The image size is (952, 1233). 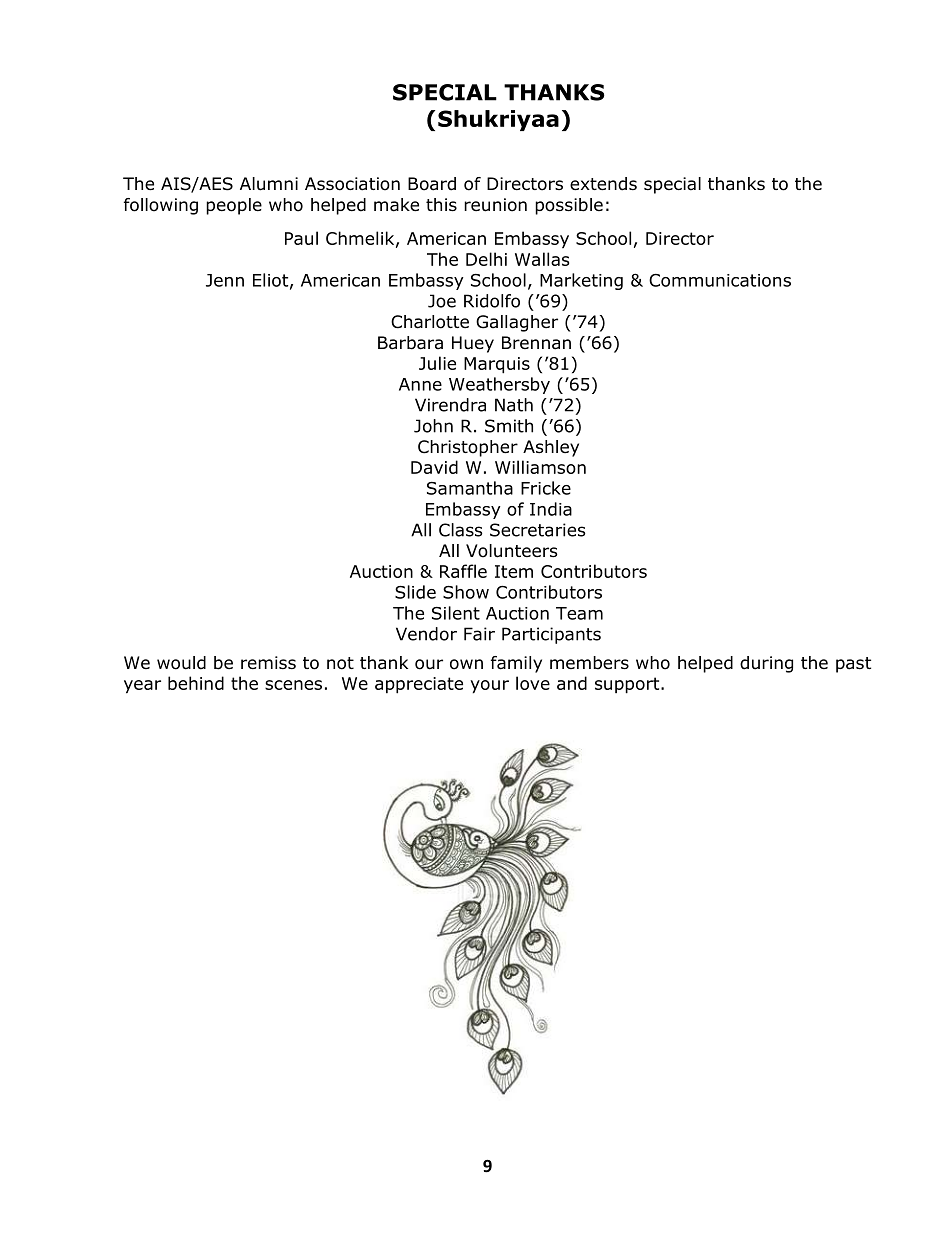 What do you see at coordinates (196, 683) in the screenshot?
I see `behind` at bounding box center [196, 683].
